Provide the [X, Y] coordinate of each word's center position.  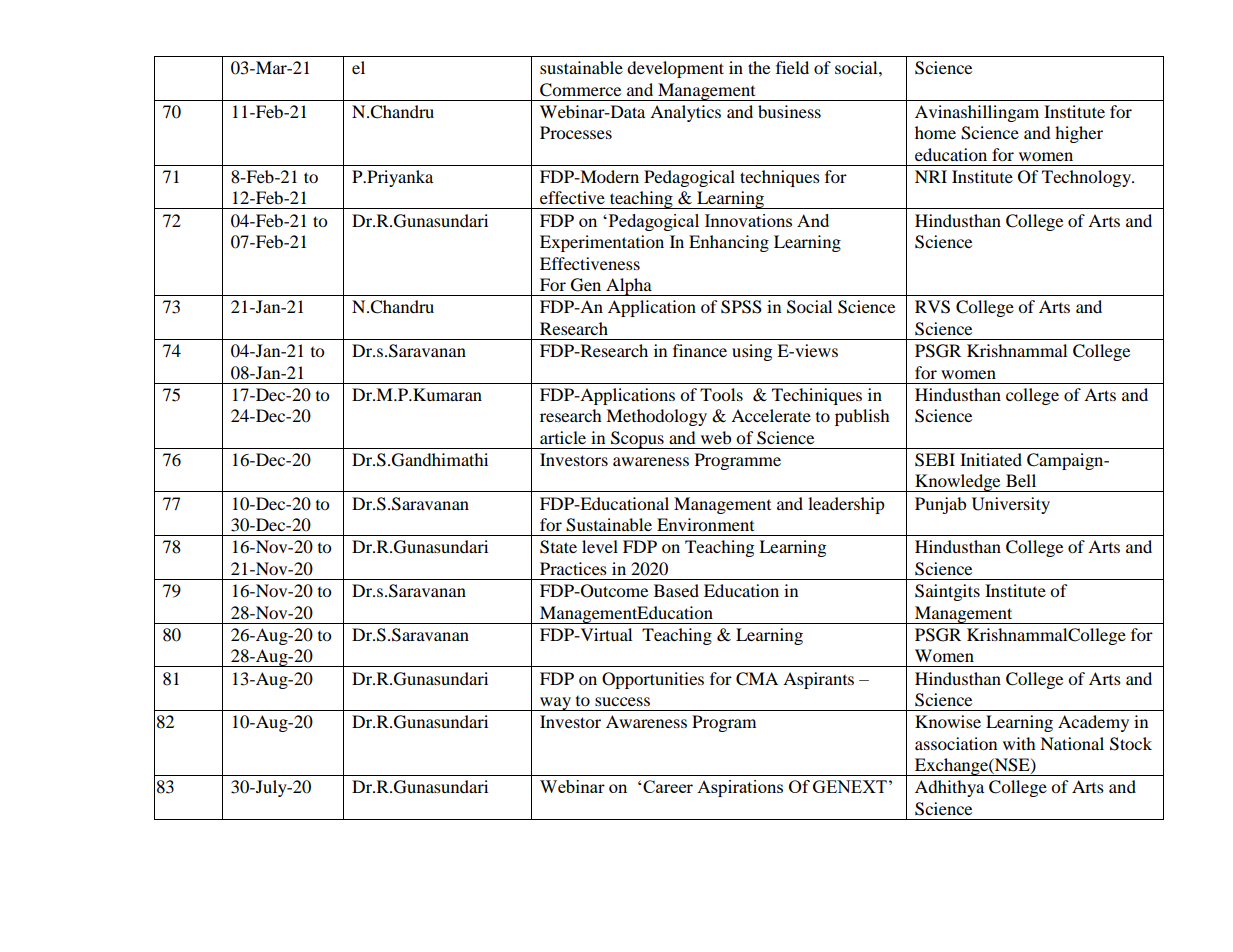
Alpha [629, 287]
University [1011, 505]
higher [1079, 134]
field [792, 67]
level [600, 546]
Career [668, 786]
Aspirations [740, 788]
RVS [932, 307]
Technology [1087, 178]
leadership [846, 505]
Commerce [580, 90]
